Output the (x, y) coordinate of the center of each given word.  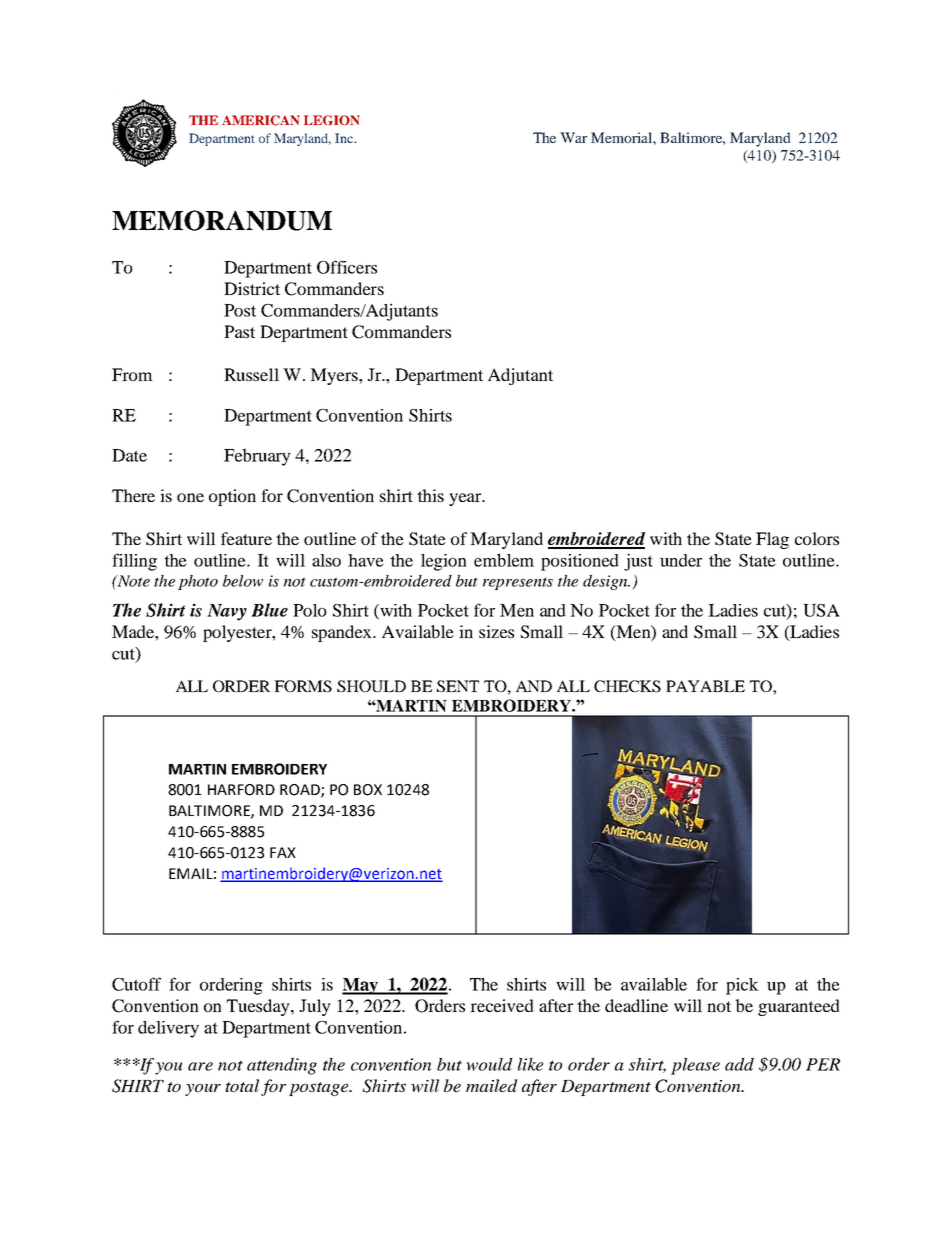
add (739, 1064)
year (466, 499)
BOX (368, 790)
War (573, 137)
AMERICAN (261, 120)
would (489, 1064)
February (257, 457)
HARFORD (241, 790)
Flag (772, 540)
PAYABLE (705, 686)
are (200, 1066)
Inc (345, 138)
